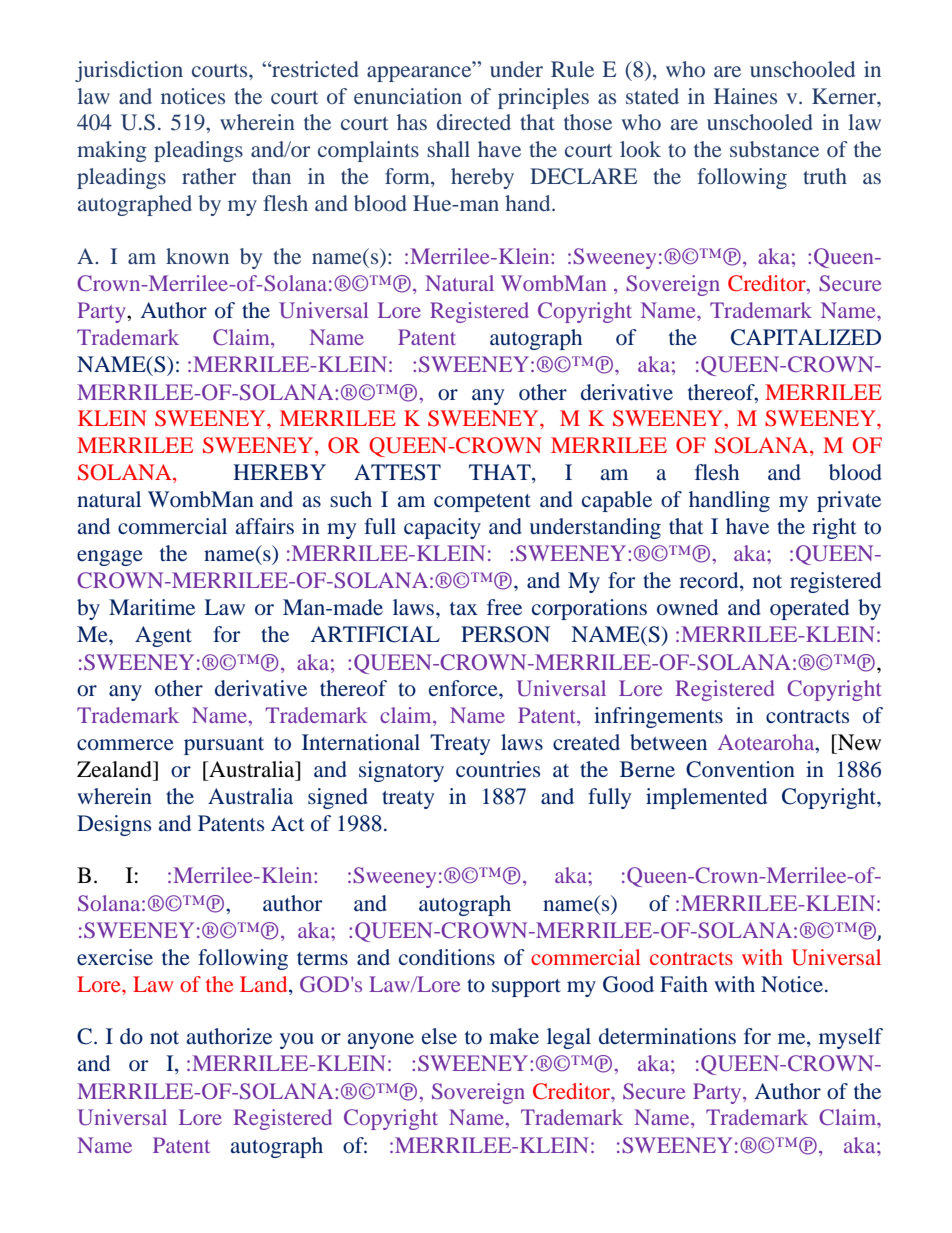 The image size is (952, 1233). What do you see at coordinates (710, 581) in the page?
I see `record` at bounding box center [710, 581].
